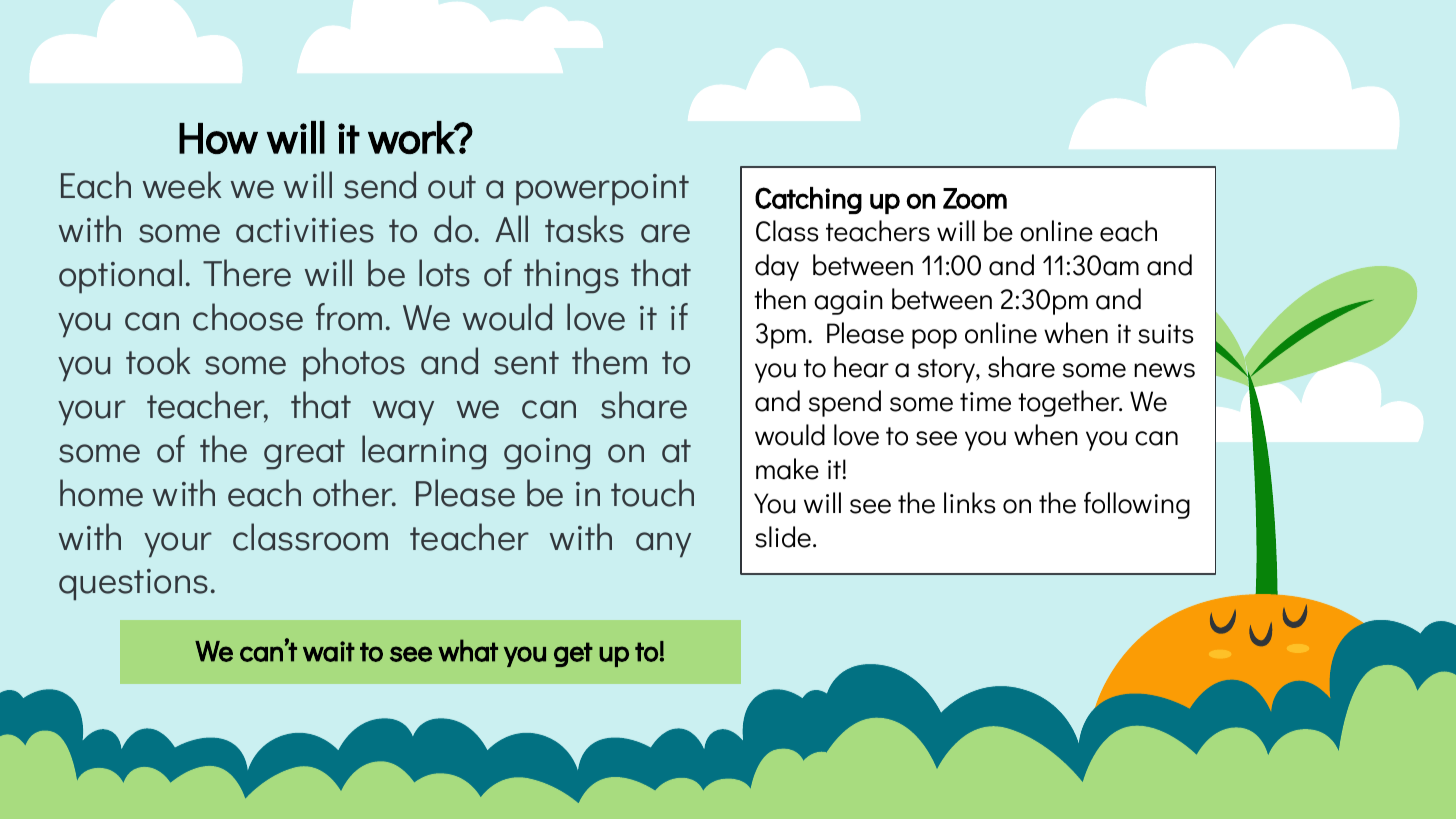 The height and width of the screenshot is (819, 1456). What do you see at coordinates (218, 138) in the screenshot?
I see `How` at bounding box center [218, 138].
